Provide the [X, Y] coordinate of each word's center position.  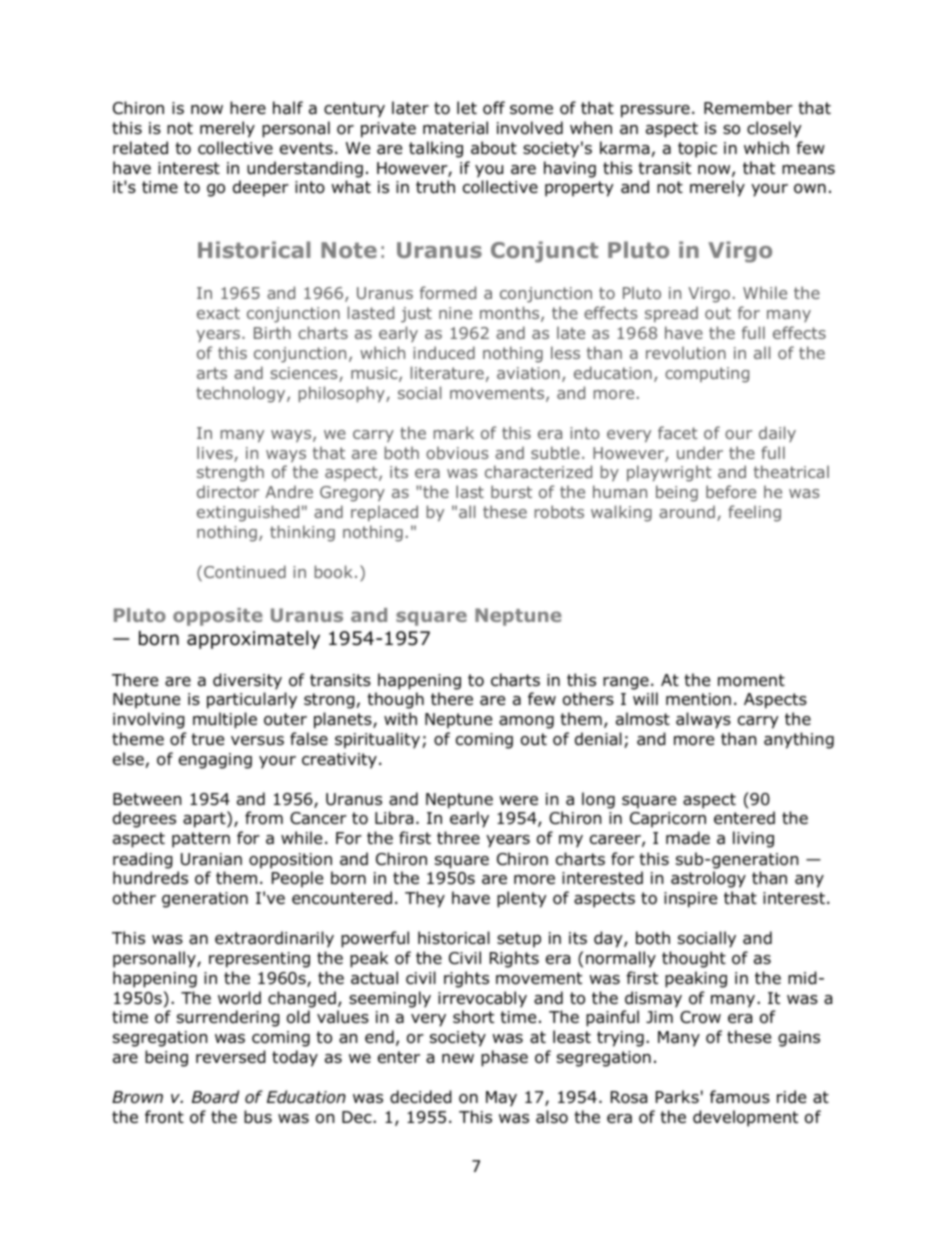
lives [216, 454]
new [458, 1058]
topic [697, 150]
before [731, 491]
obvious [457, 452]
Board [215, 1097]
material [455, 128]
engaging [215, 761]
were [519, 800]
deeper [261, 188]
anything [799, 740]
